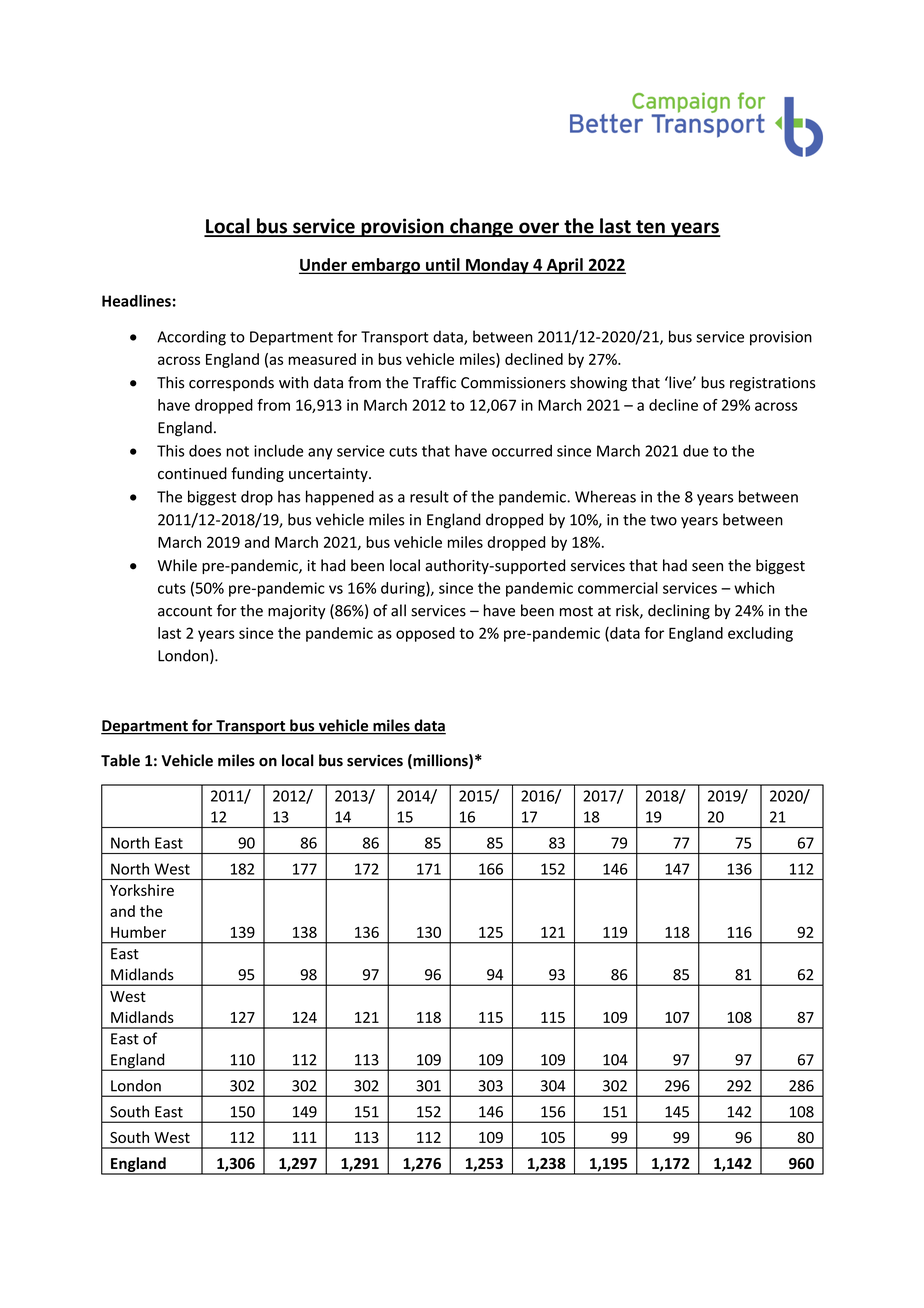 The width and height of the screenshot is (924, 1308). What do you see at coordinates (707, 567) in the screenshot?
I see `seen` at bounding box center [707, 567].
